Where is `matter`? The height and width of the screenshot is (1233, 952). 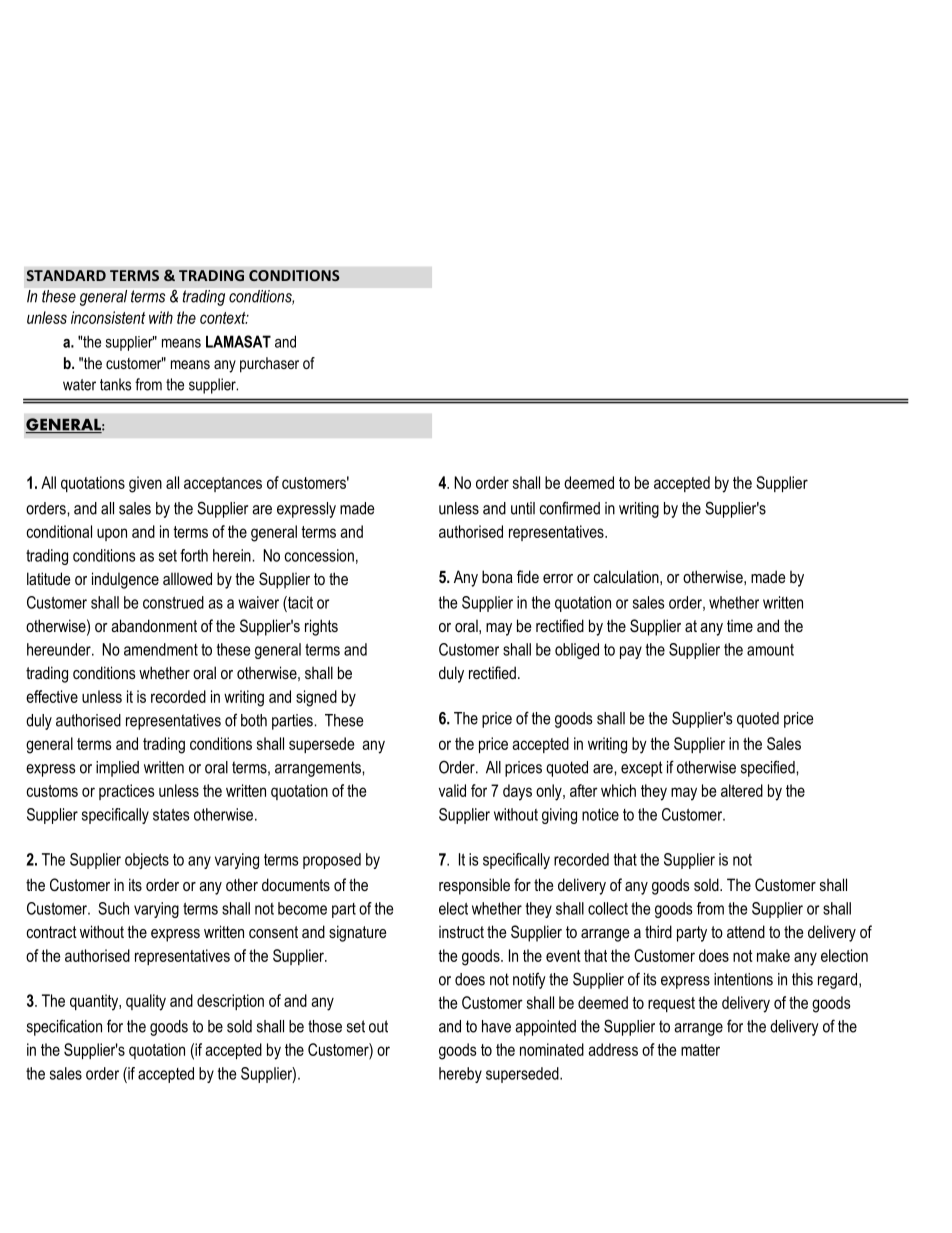
matter is located at coordinates (700, 1050).
